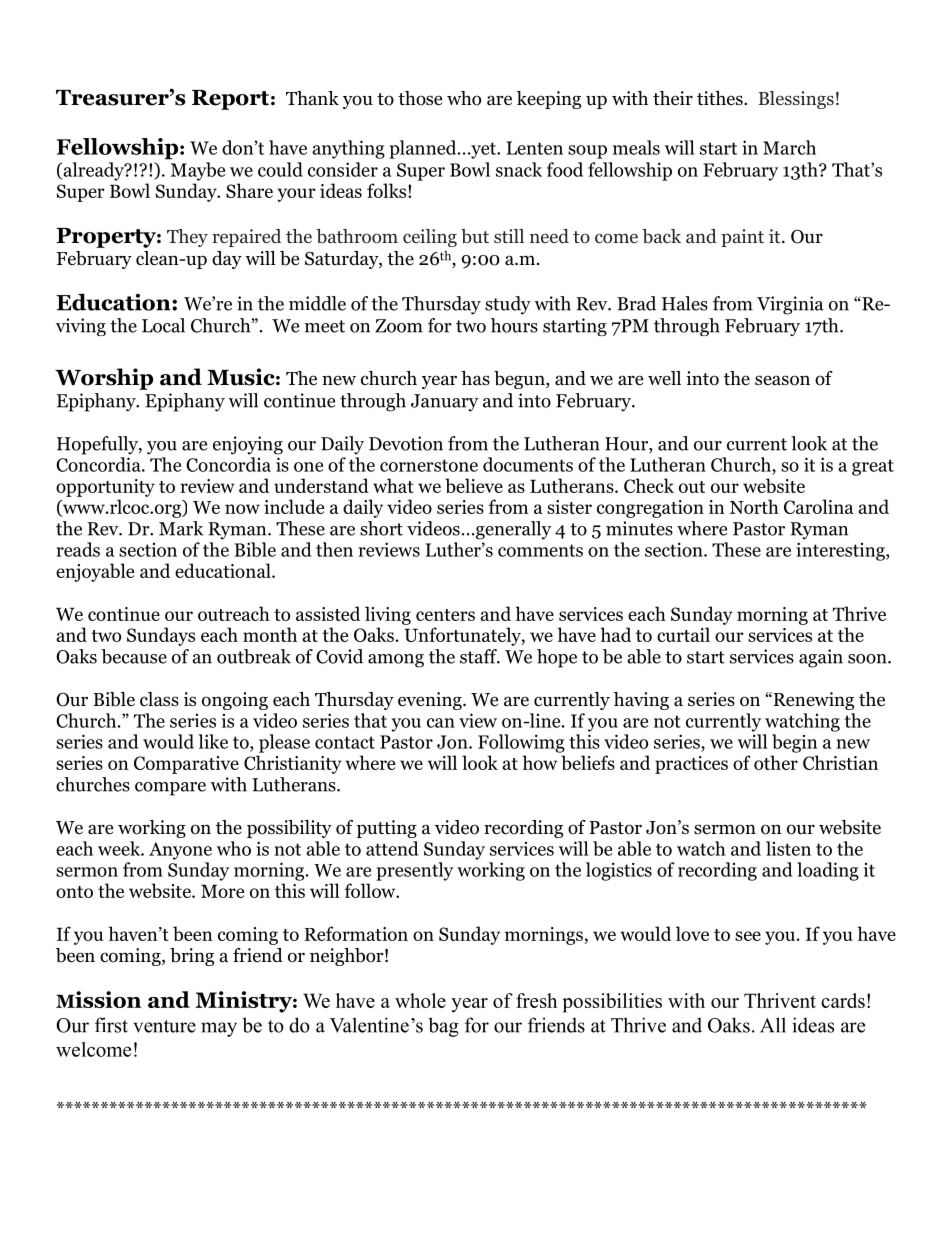 The width and height of the screenshot is (952, 1233). Describe the element at coordinates (164, 1026) in the screenshot. I see `venture` at that location.
